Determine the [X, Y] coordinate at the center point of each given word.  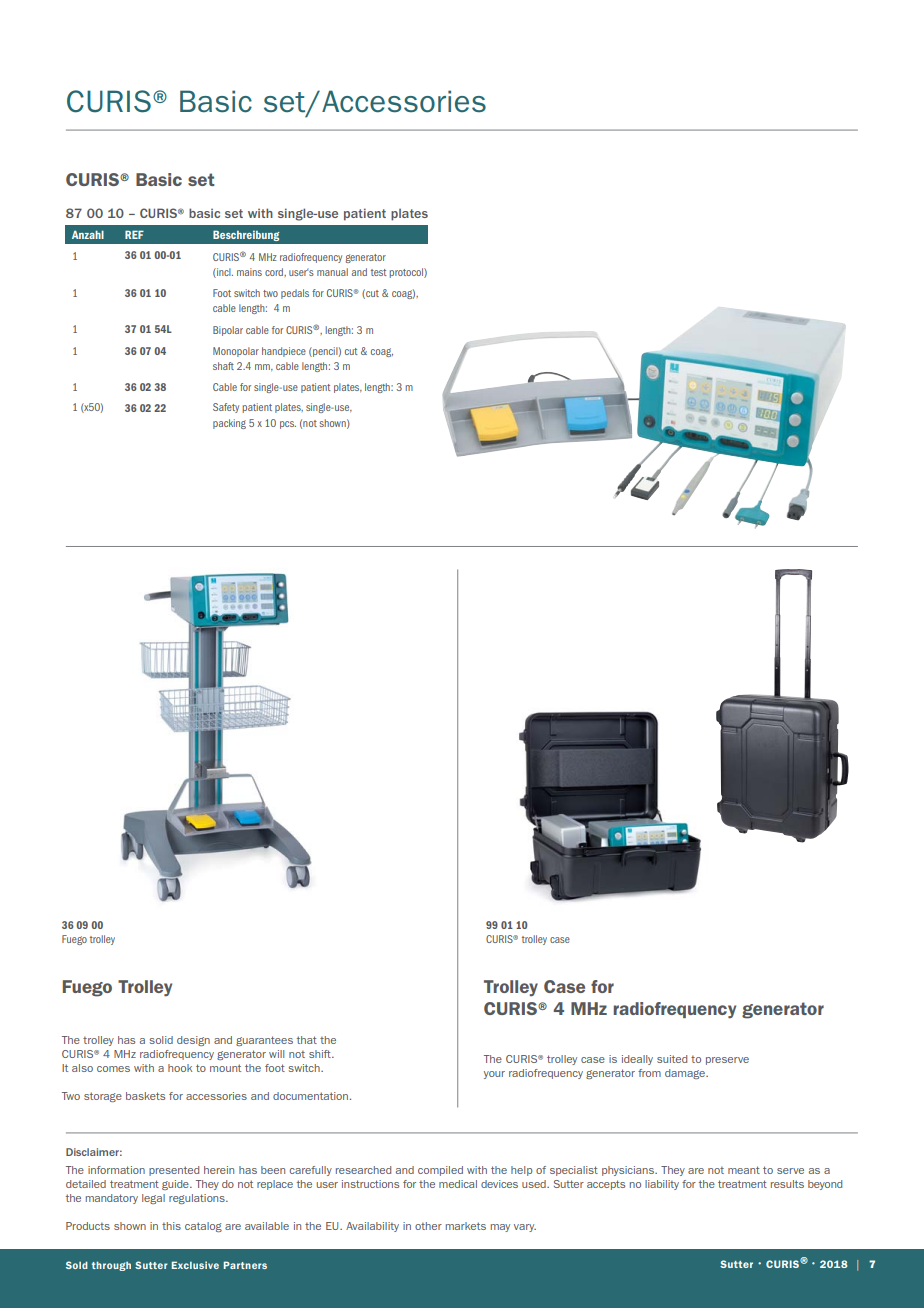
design [193, 1041]
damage [686, 1074]
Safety [226, 408]
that [307, 1040]
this [171, 1226]
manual [332, 272]
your [494, 1075]
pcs [288, 425]
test [379, 272]
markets [466, 1226]
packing [229, 424]
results [787, 1184]
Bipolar [228, 331]
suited [672, 1059]
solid [161, 1040]
